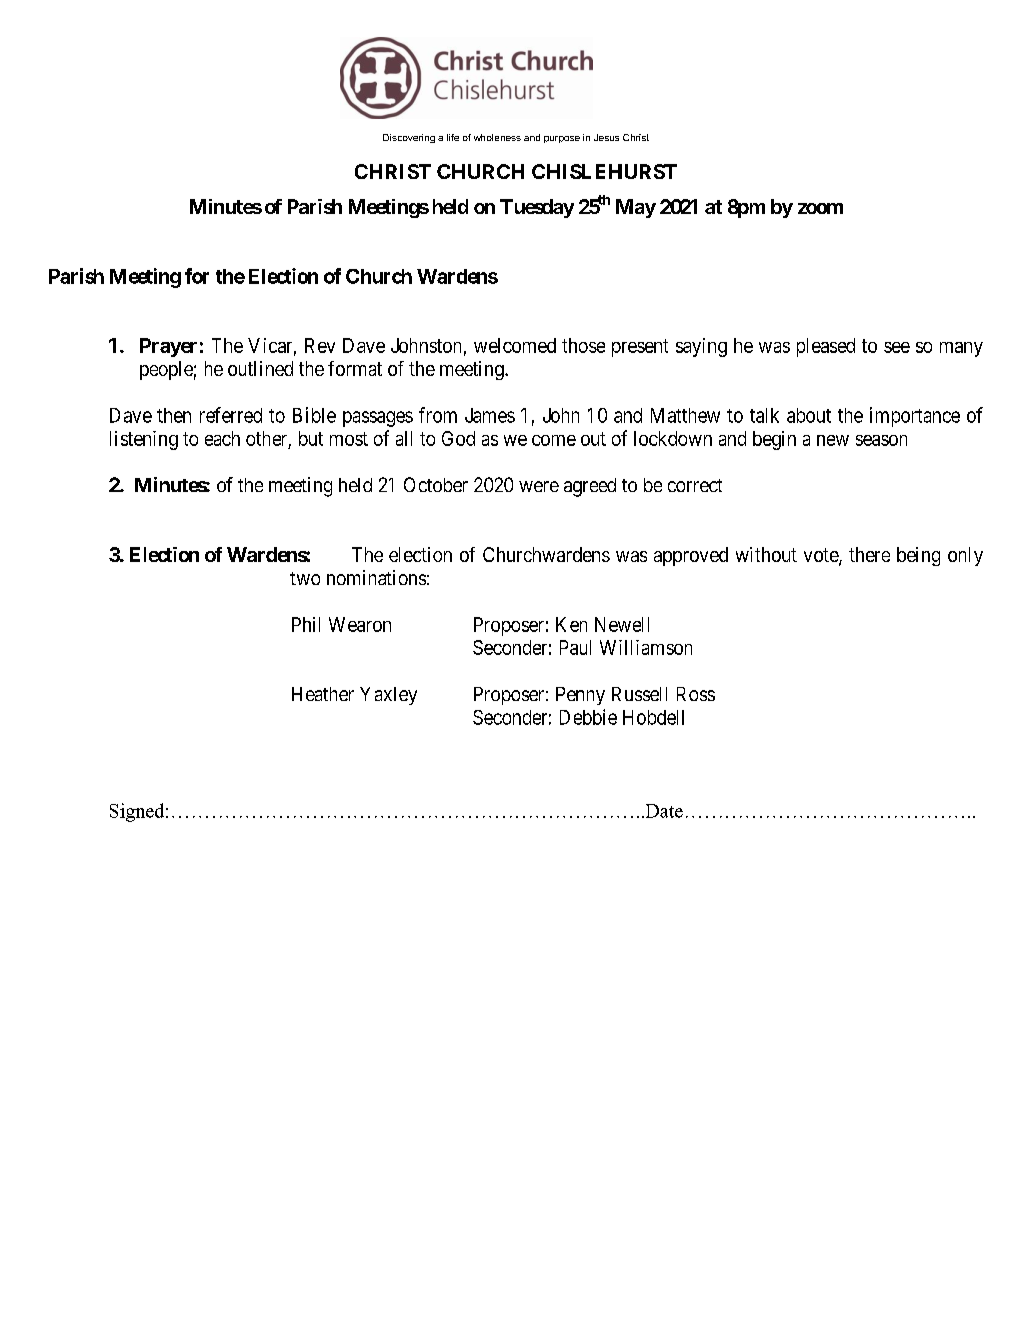  Describe the element at coordinates (490, 415) in the page. I see `James` at that location.
